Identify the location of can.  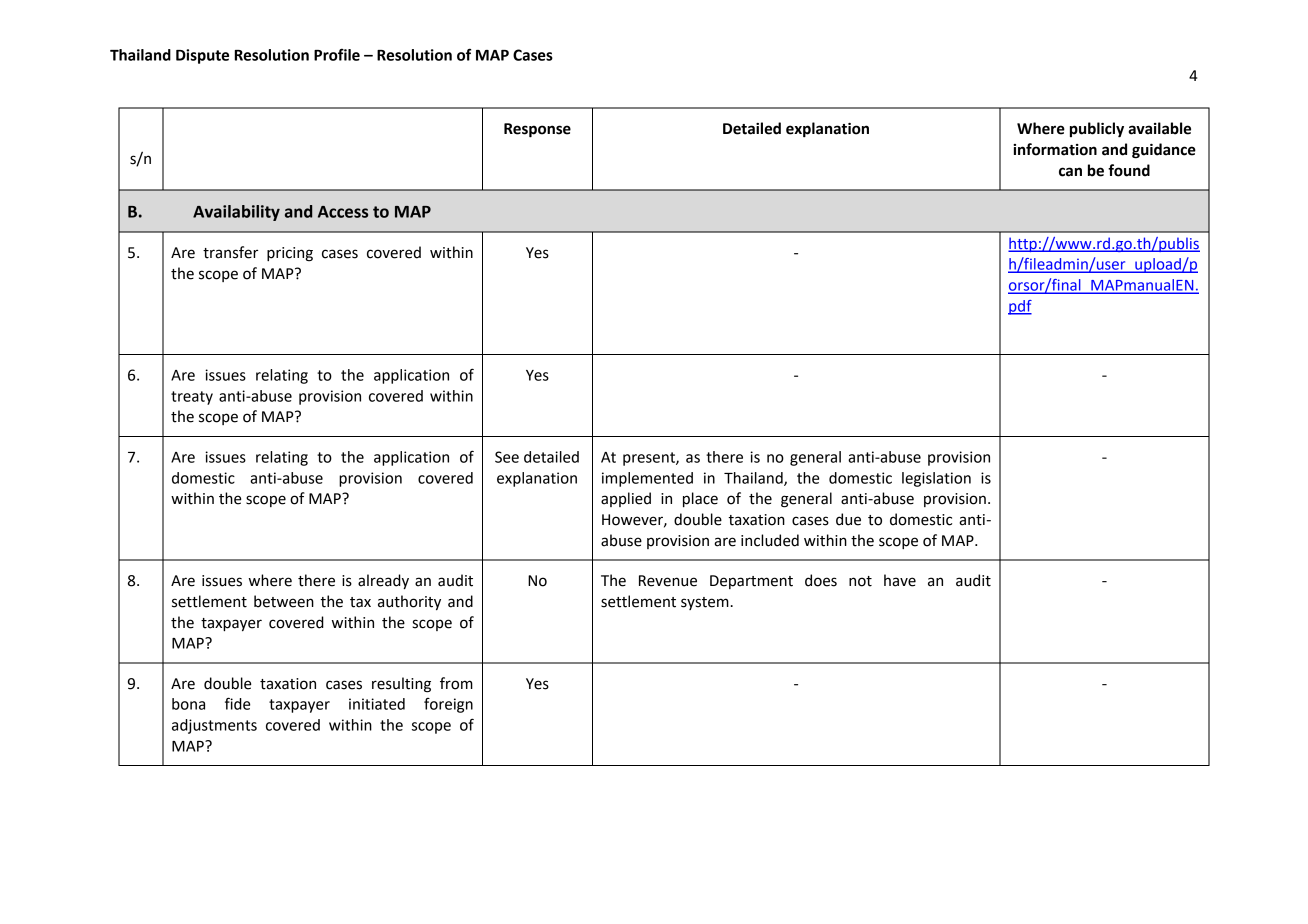
(1070, 172).
